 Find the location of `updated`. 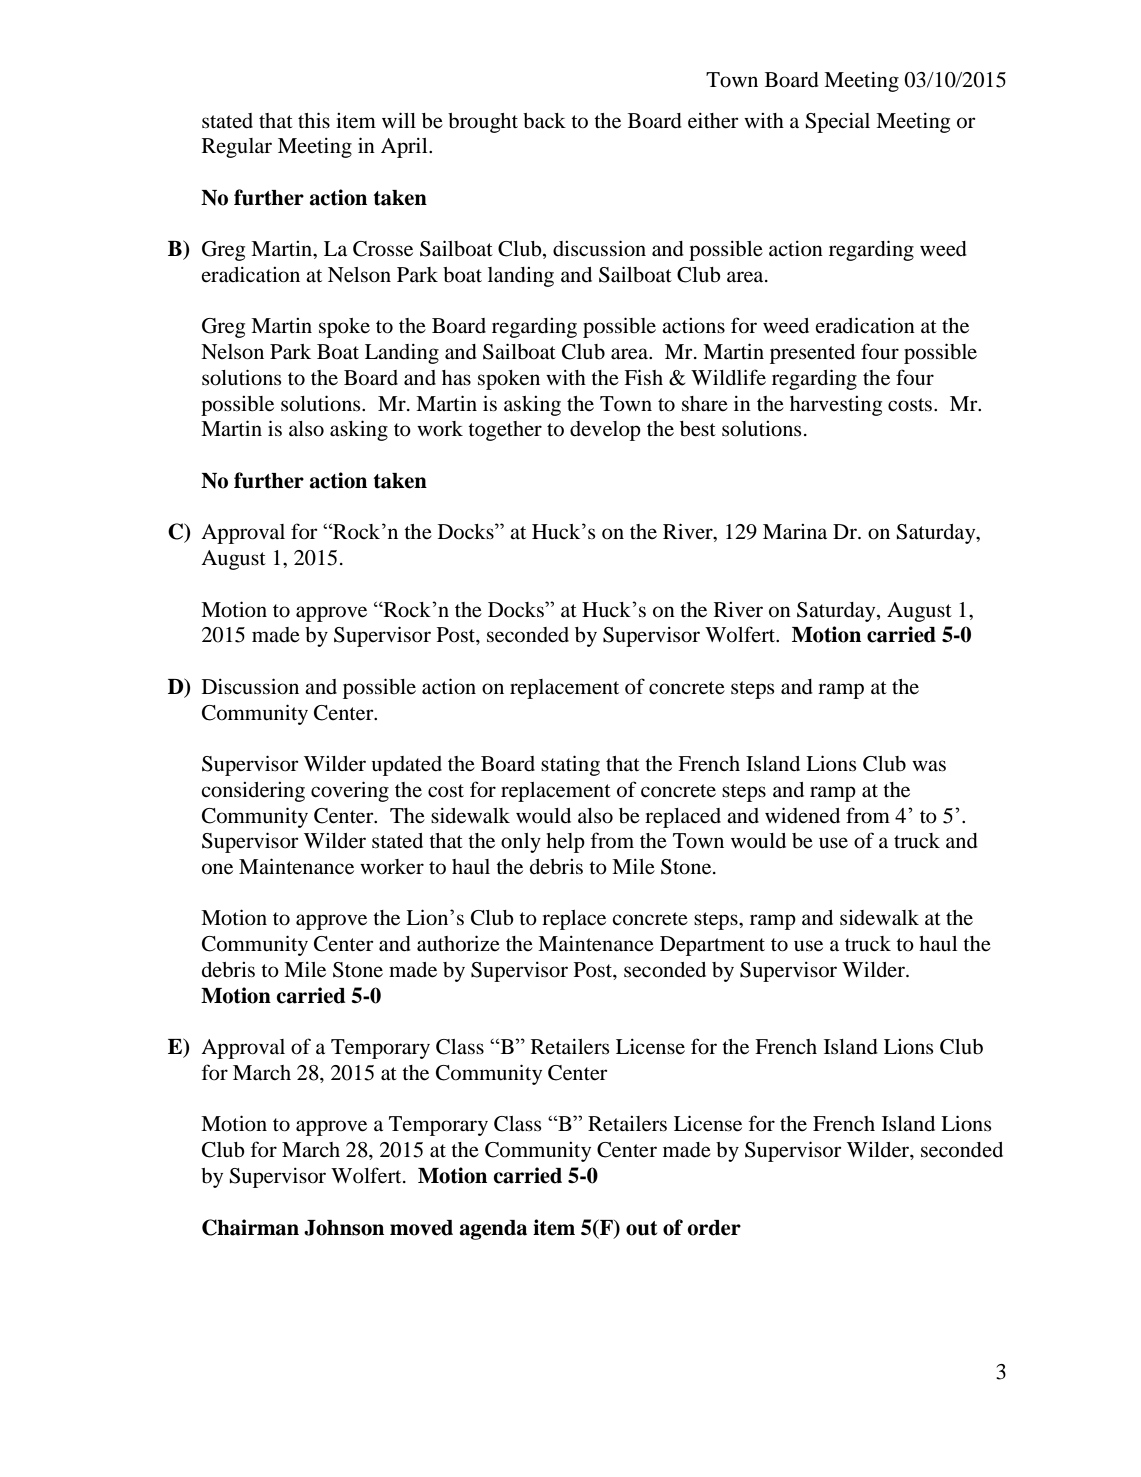

updated is located at coordinates (406, 766).
